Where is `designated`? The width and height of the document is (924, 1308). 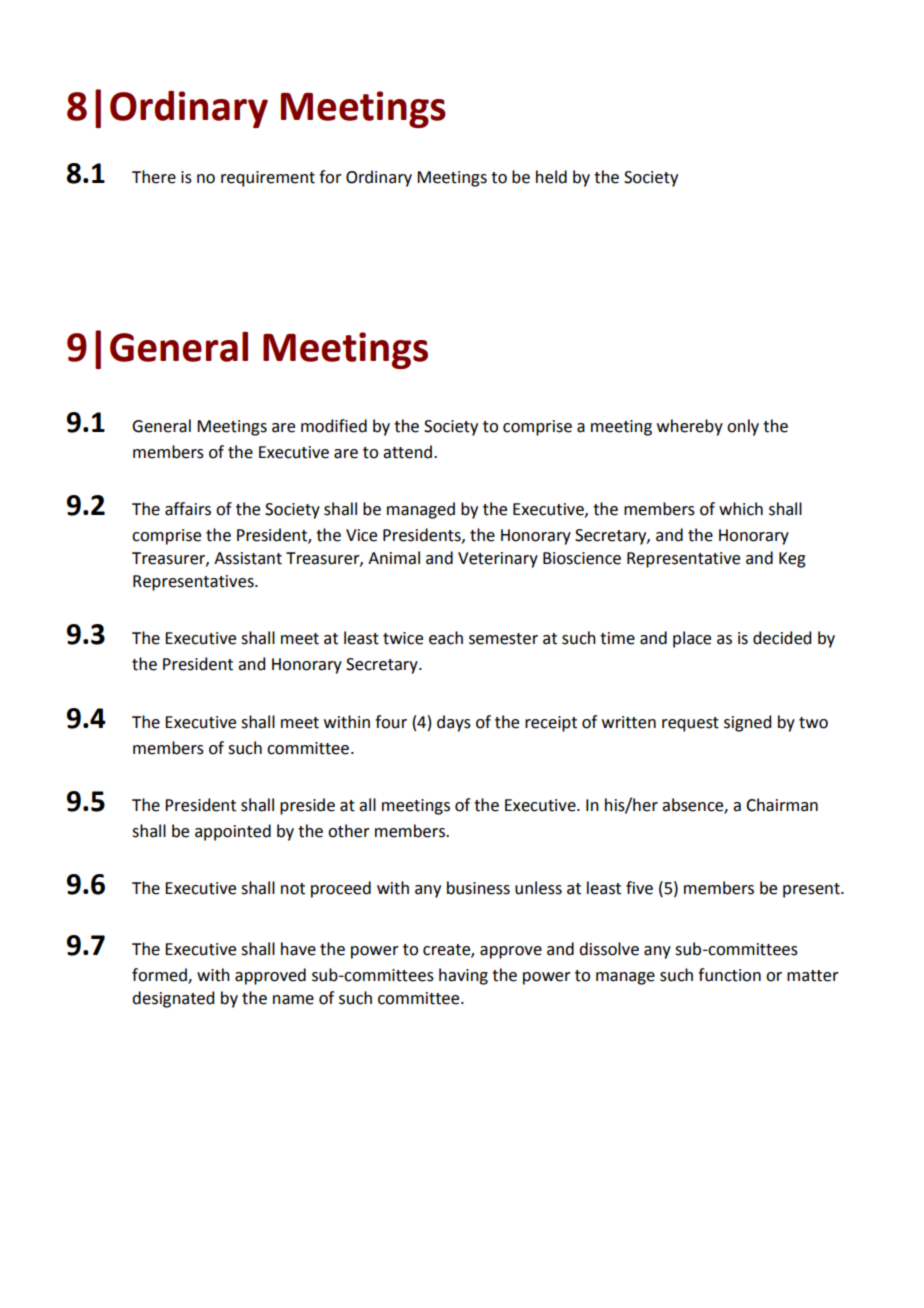
designated is located at coordinates (173, 999).
